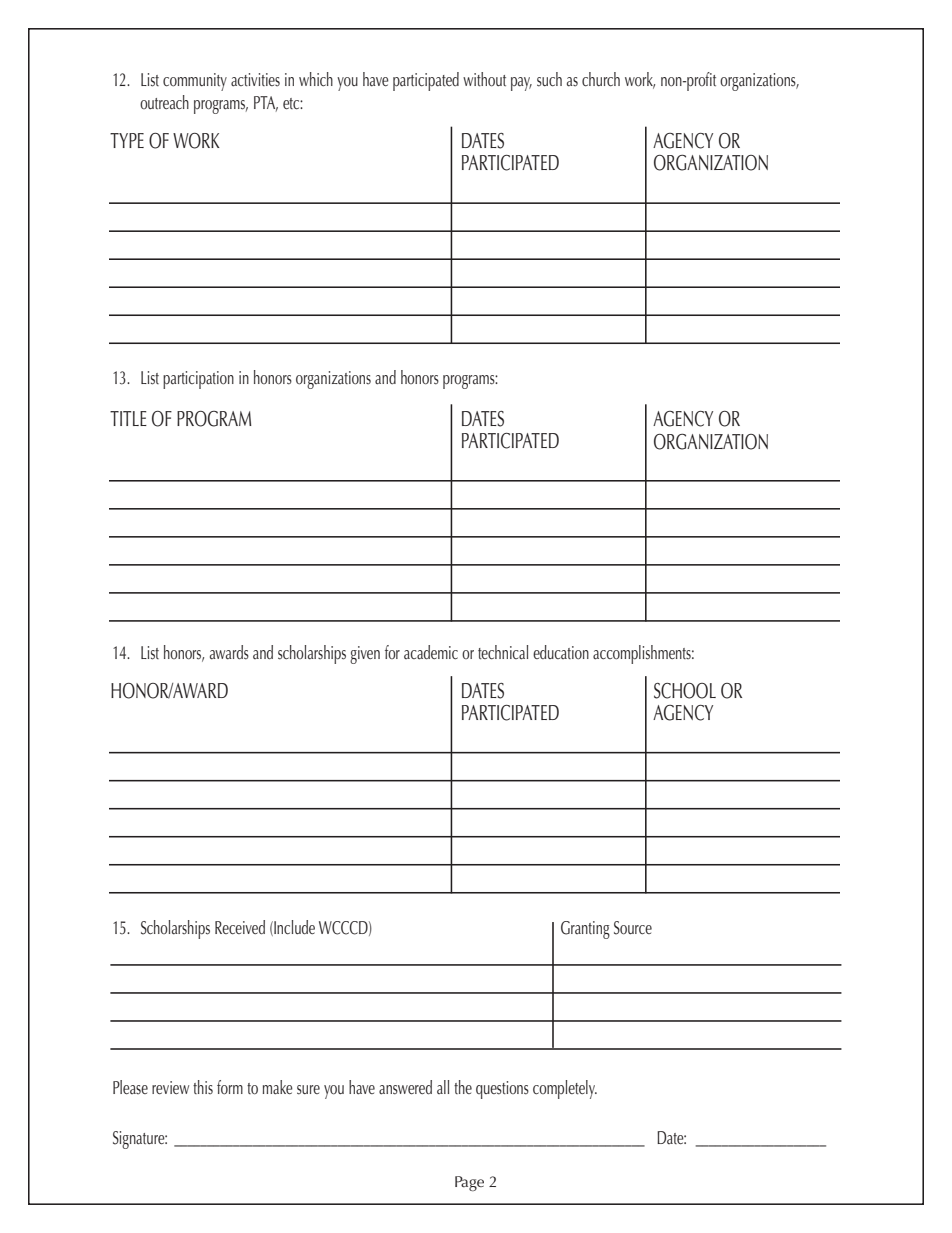 Image resolution: width=952 pixels, height=1233 pixels. What do you see at coordinates (203, 1087) in the screenshot?
I see `this` at bounding box center [203, 1087].
